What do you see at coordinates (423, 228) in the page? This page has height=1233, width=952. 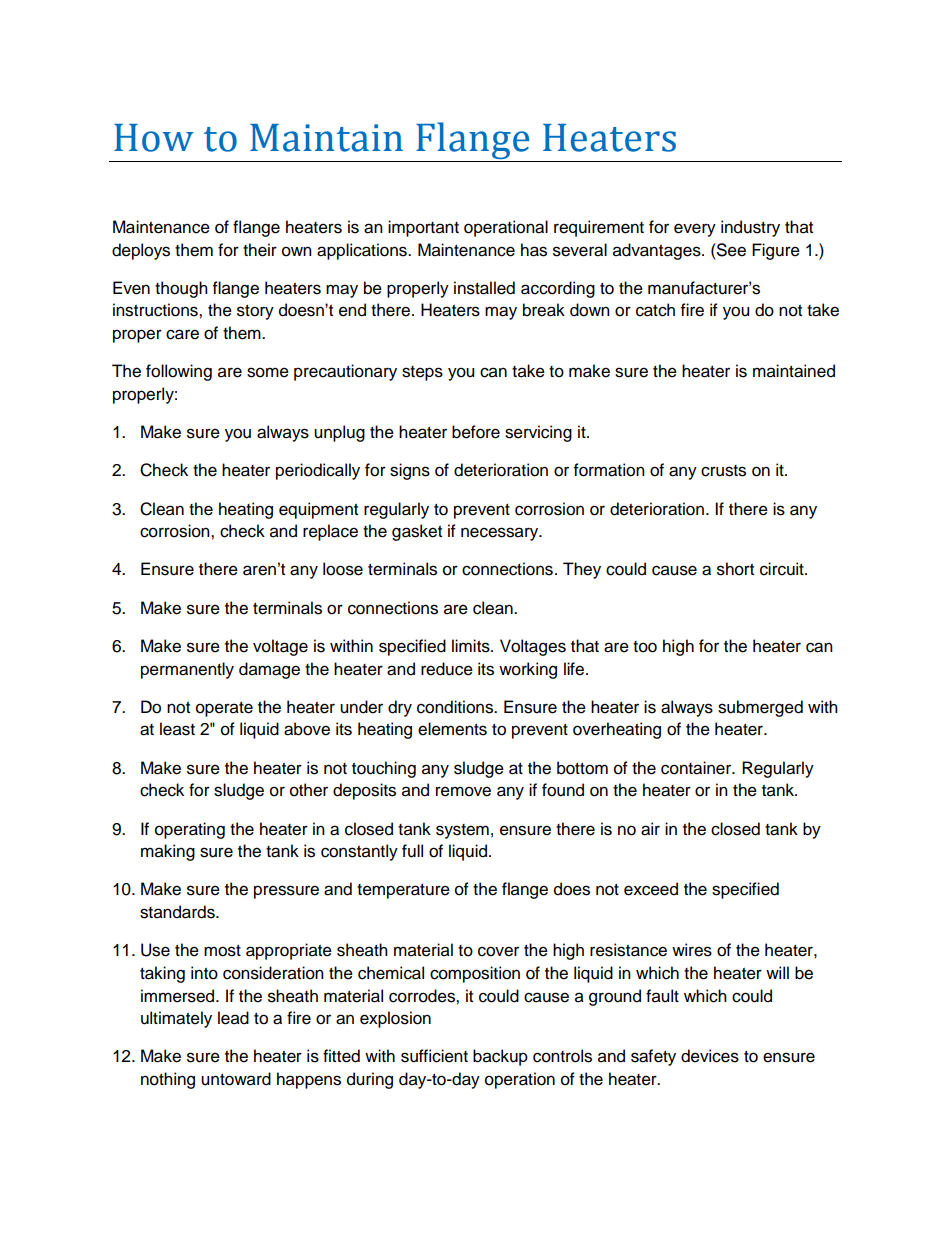 I see `important` at bounding box center [423, 228].
